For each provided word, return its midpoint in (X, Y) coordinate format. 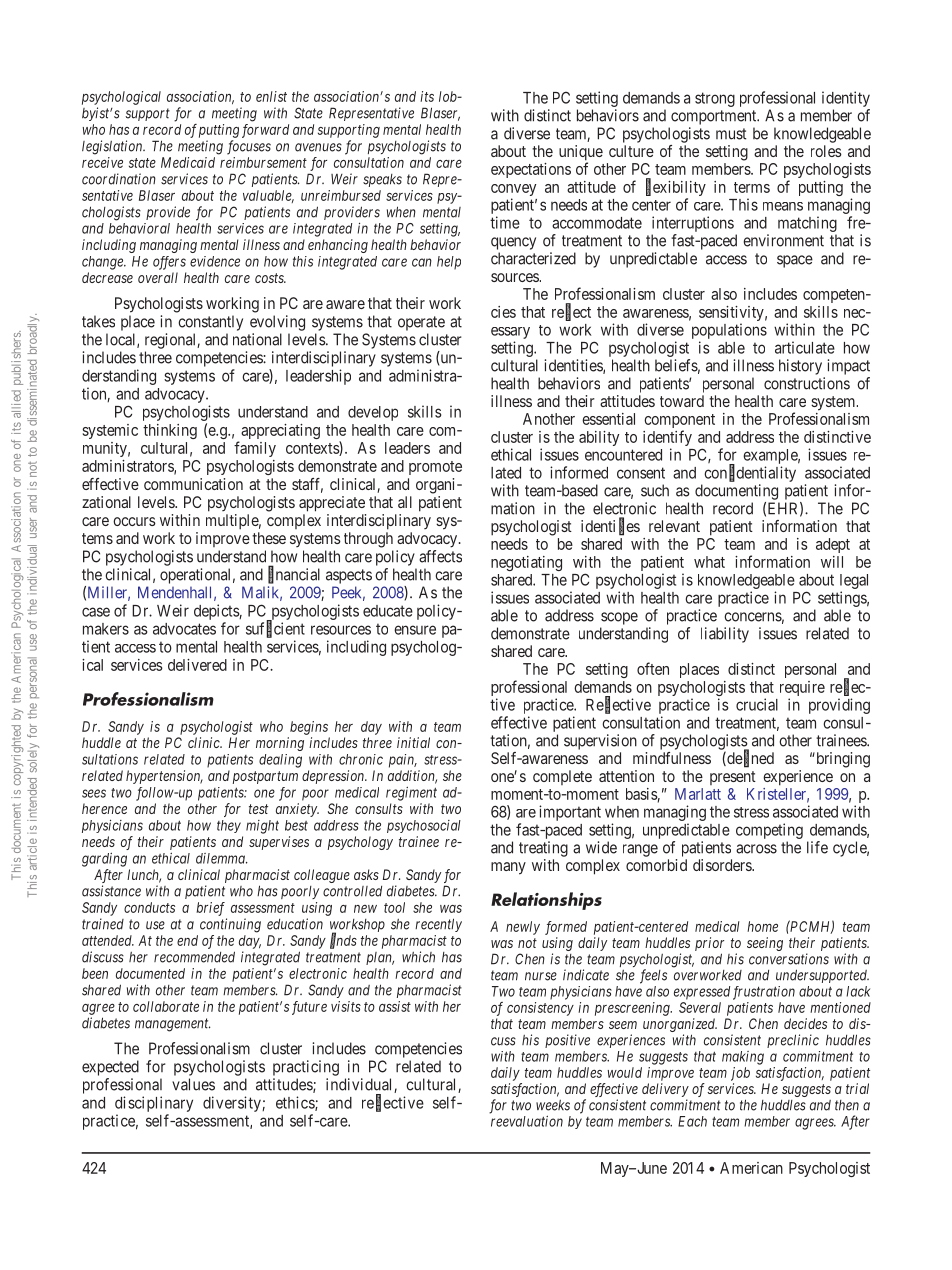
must (731, 134)
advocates (184, 629)
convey (513, 191)
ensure (415, 630)
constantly (210, 323)
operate (421, 323)
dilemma (221, 858)
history (800, 367)
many (508, 868)
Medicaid (188, 162)
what (709, 562)
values (193, 1084)
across (756, 849)
